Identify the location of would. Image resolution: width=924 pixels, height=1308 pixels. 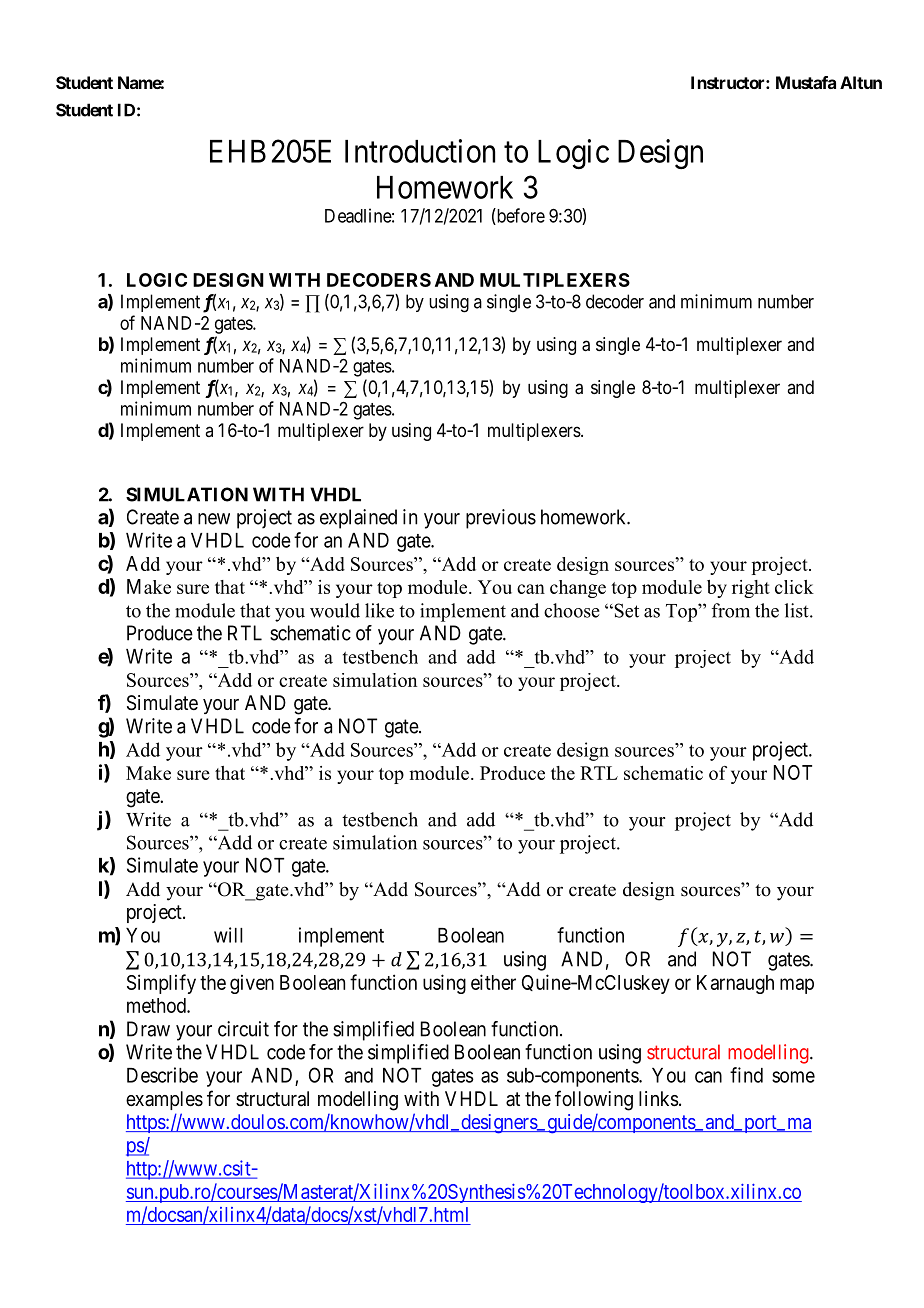
(335, 610).
